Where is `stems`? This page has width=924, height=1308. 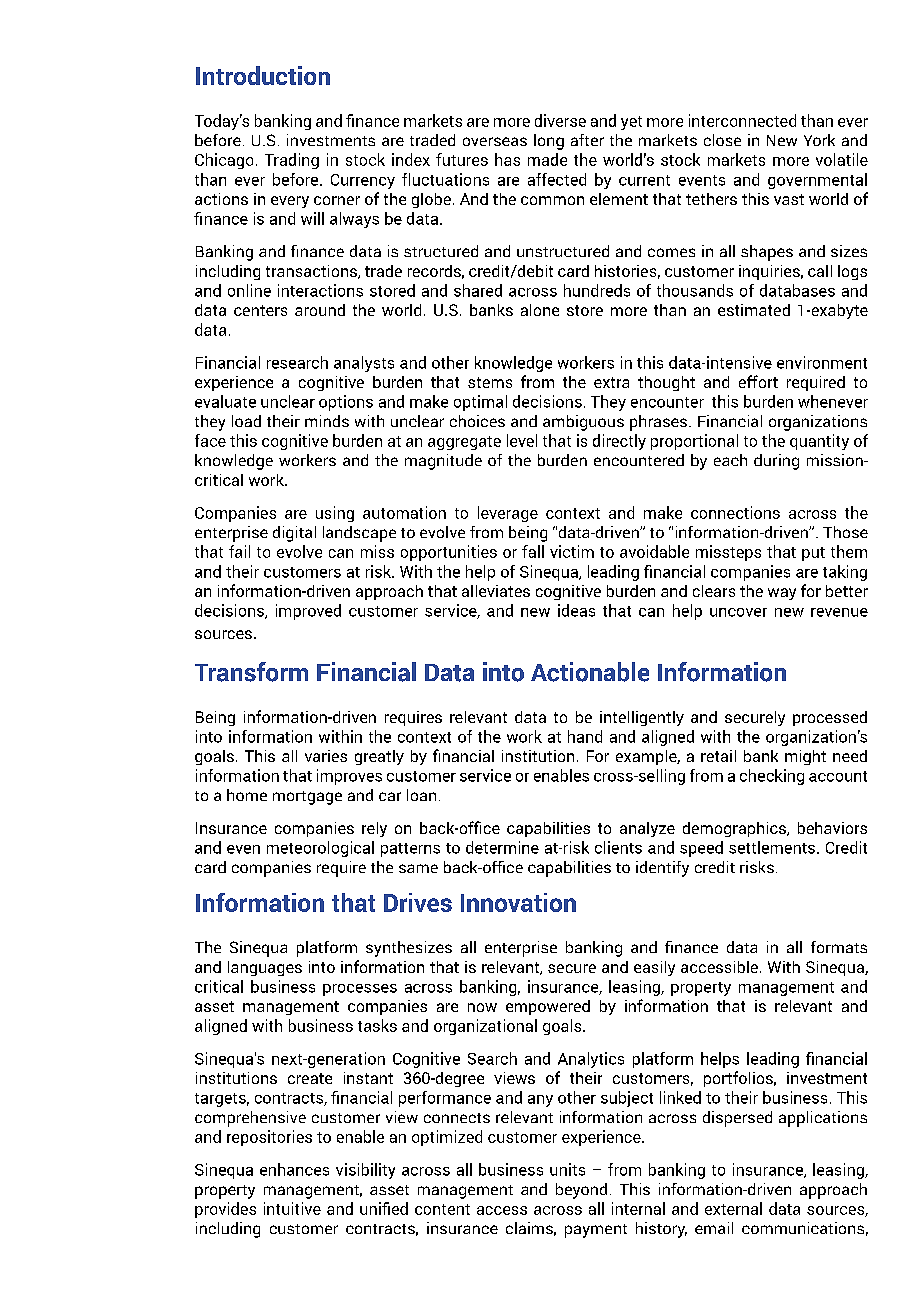 stems is located at coordinates (490, 382).
